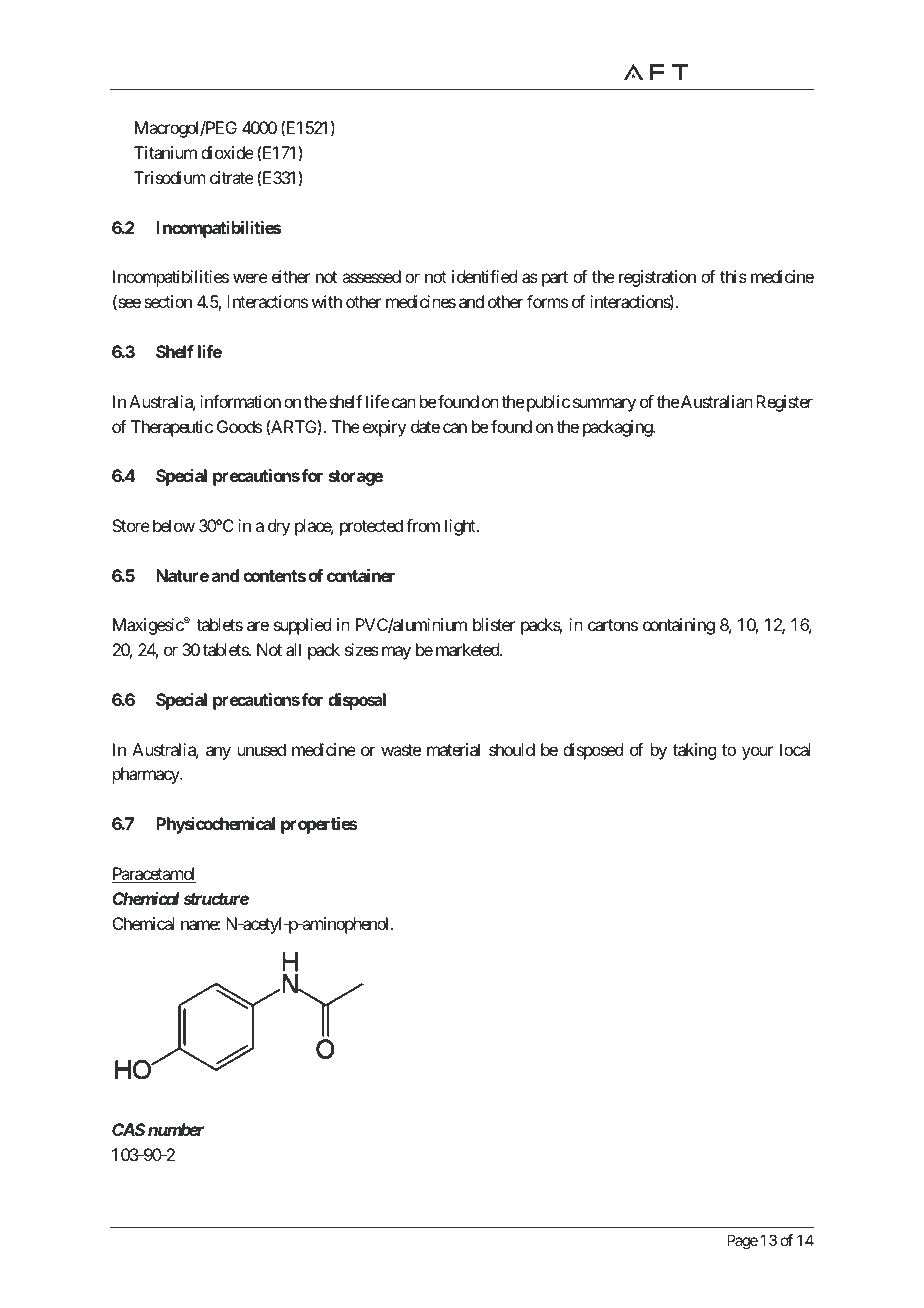  What do you see at coordinates (176, 1129) in the page?
I see `number` at bounding box center [176, 1129].
